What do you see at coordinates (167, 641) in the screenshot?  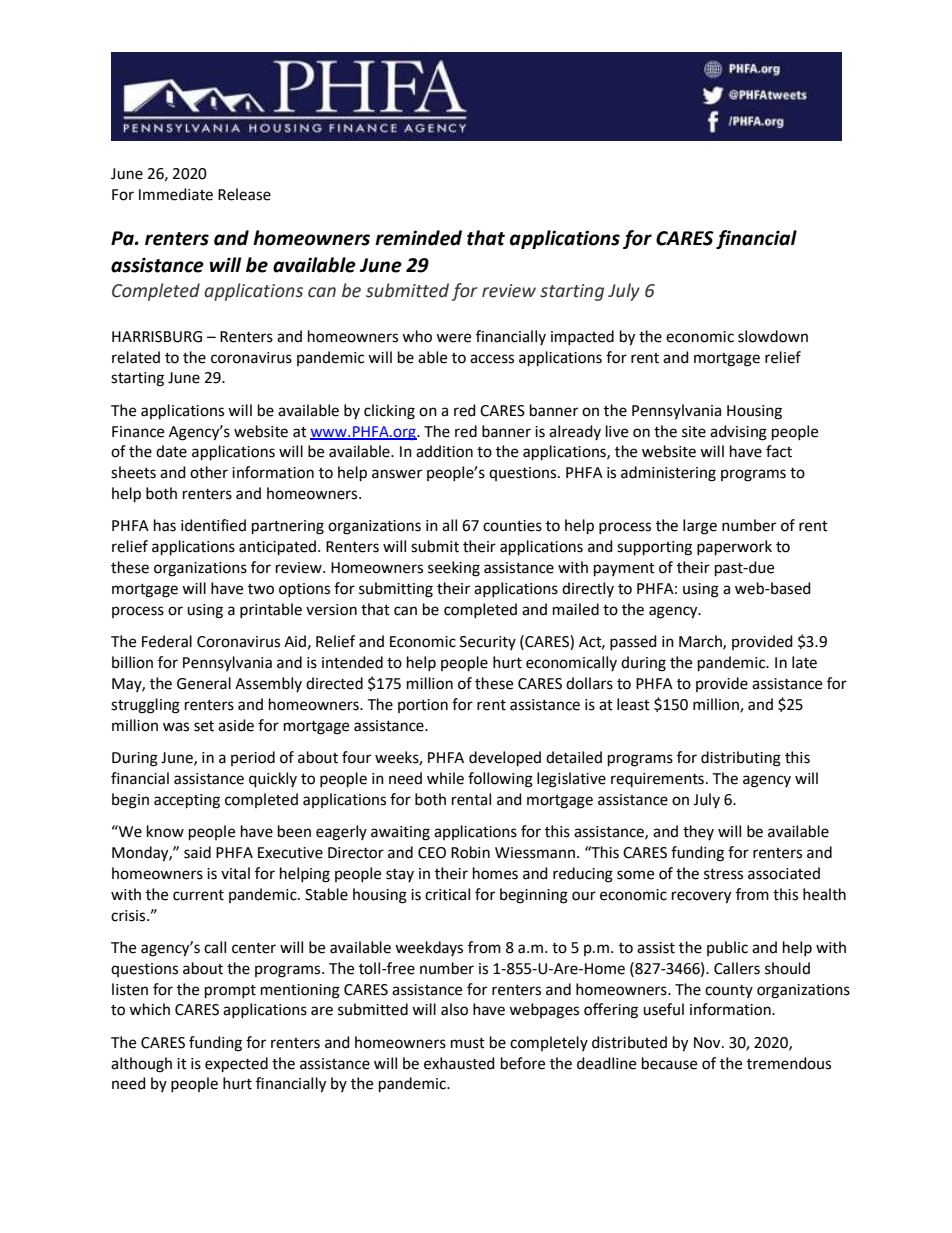 I see `Federal` at bounding box center [167, 641].
